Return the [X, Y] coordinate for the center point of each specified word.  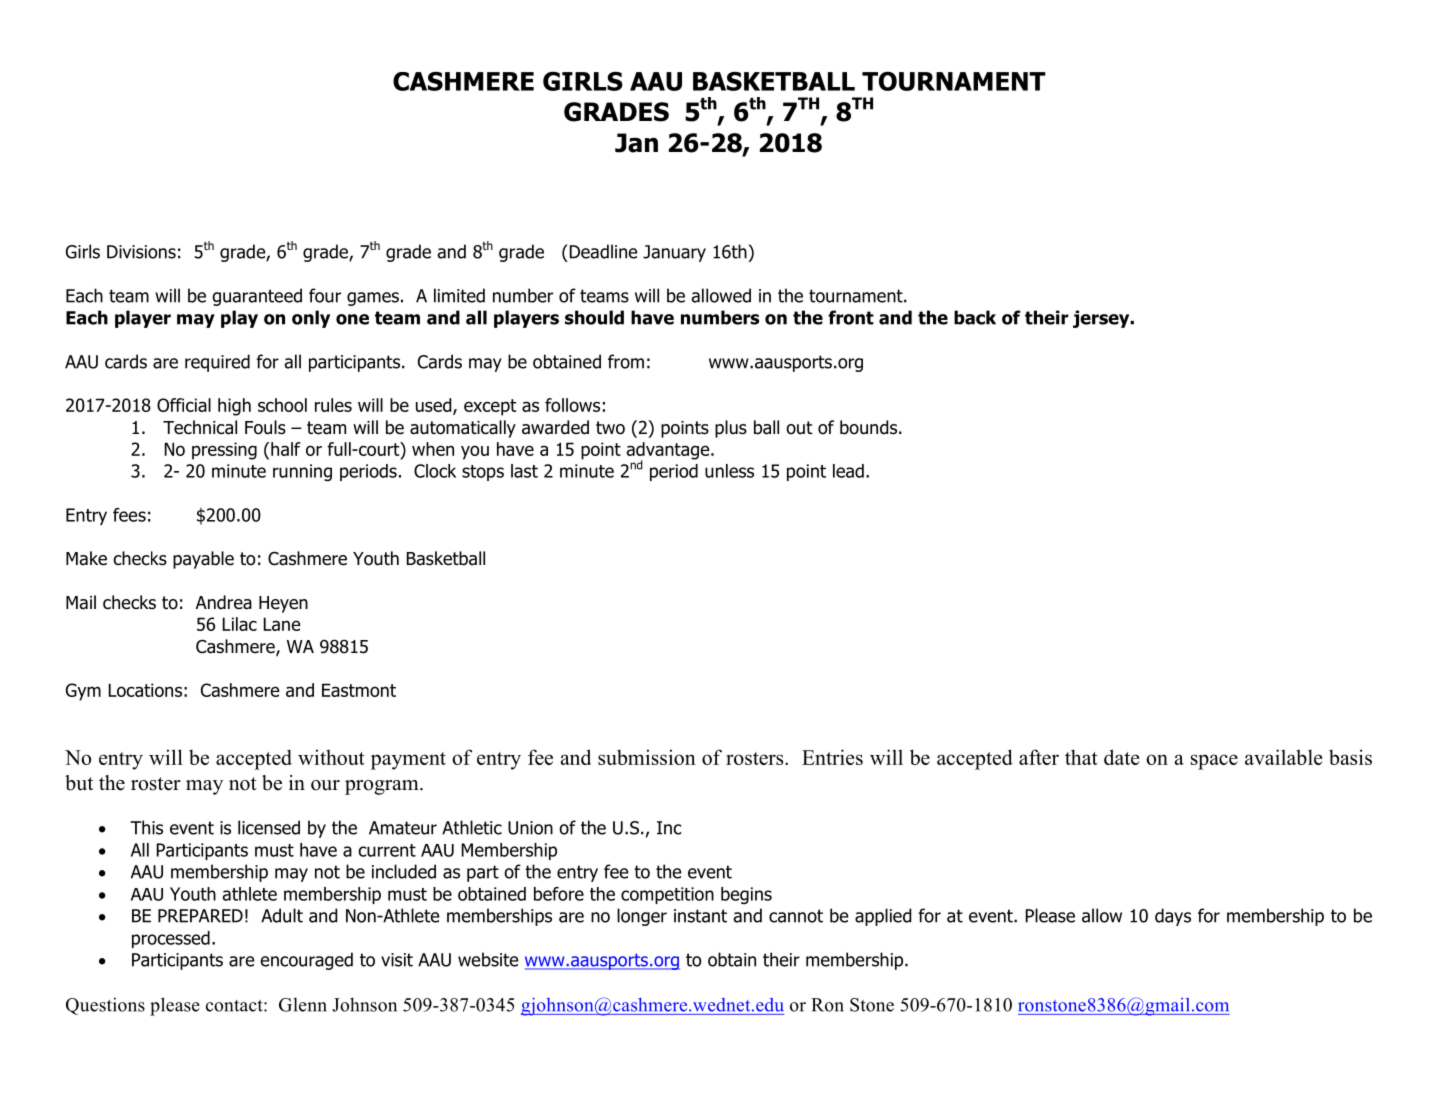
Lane [282, 624]
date [1121, 757]
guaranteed [257, 297]
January [674, 253]
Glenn [303, 1005]
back [975, 317]
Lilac [240, 624]
